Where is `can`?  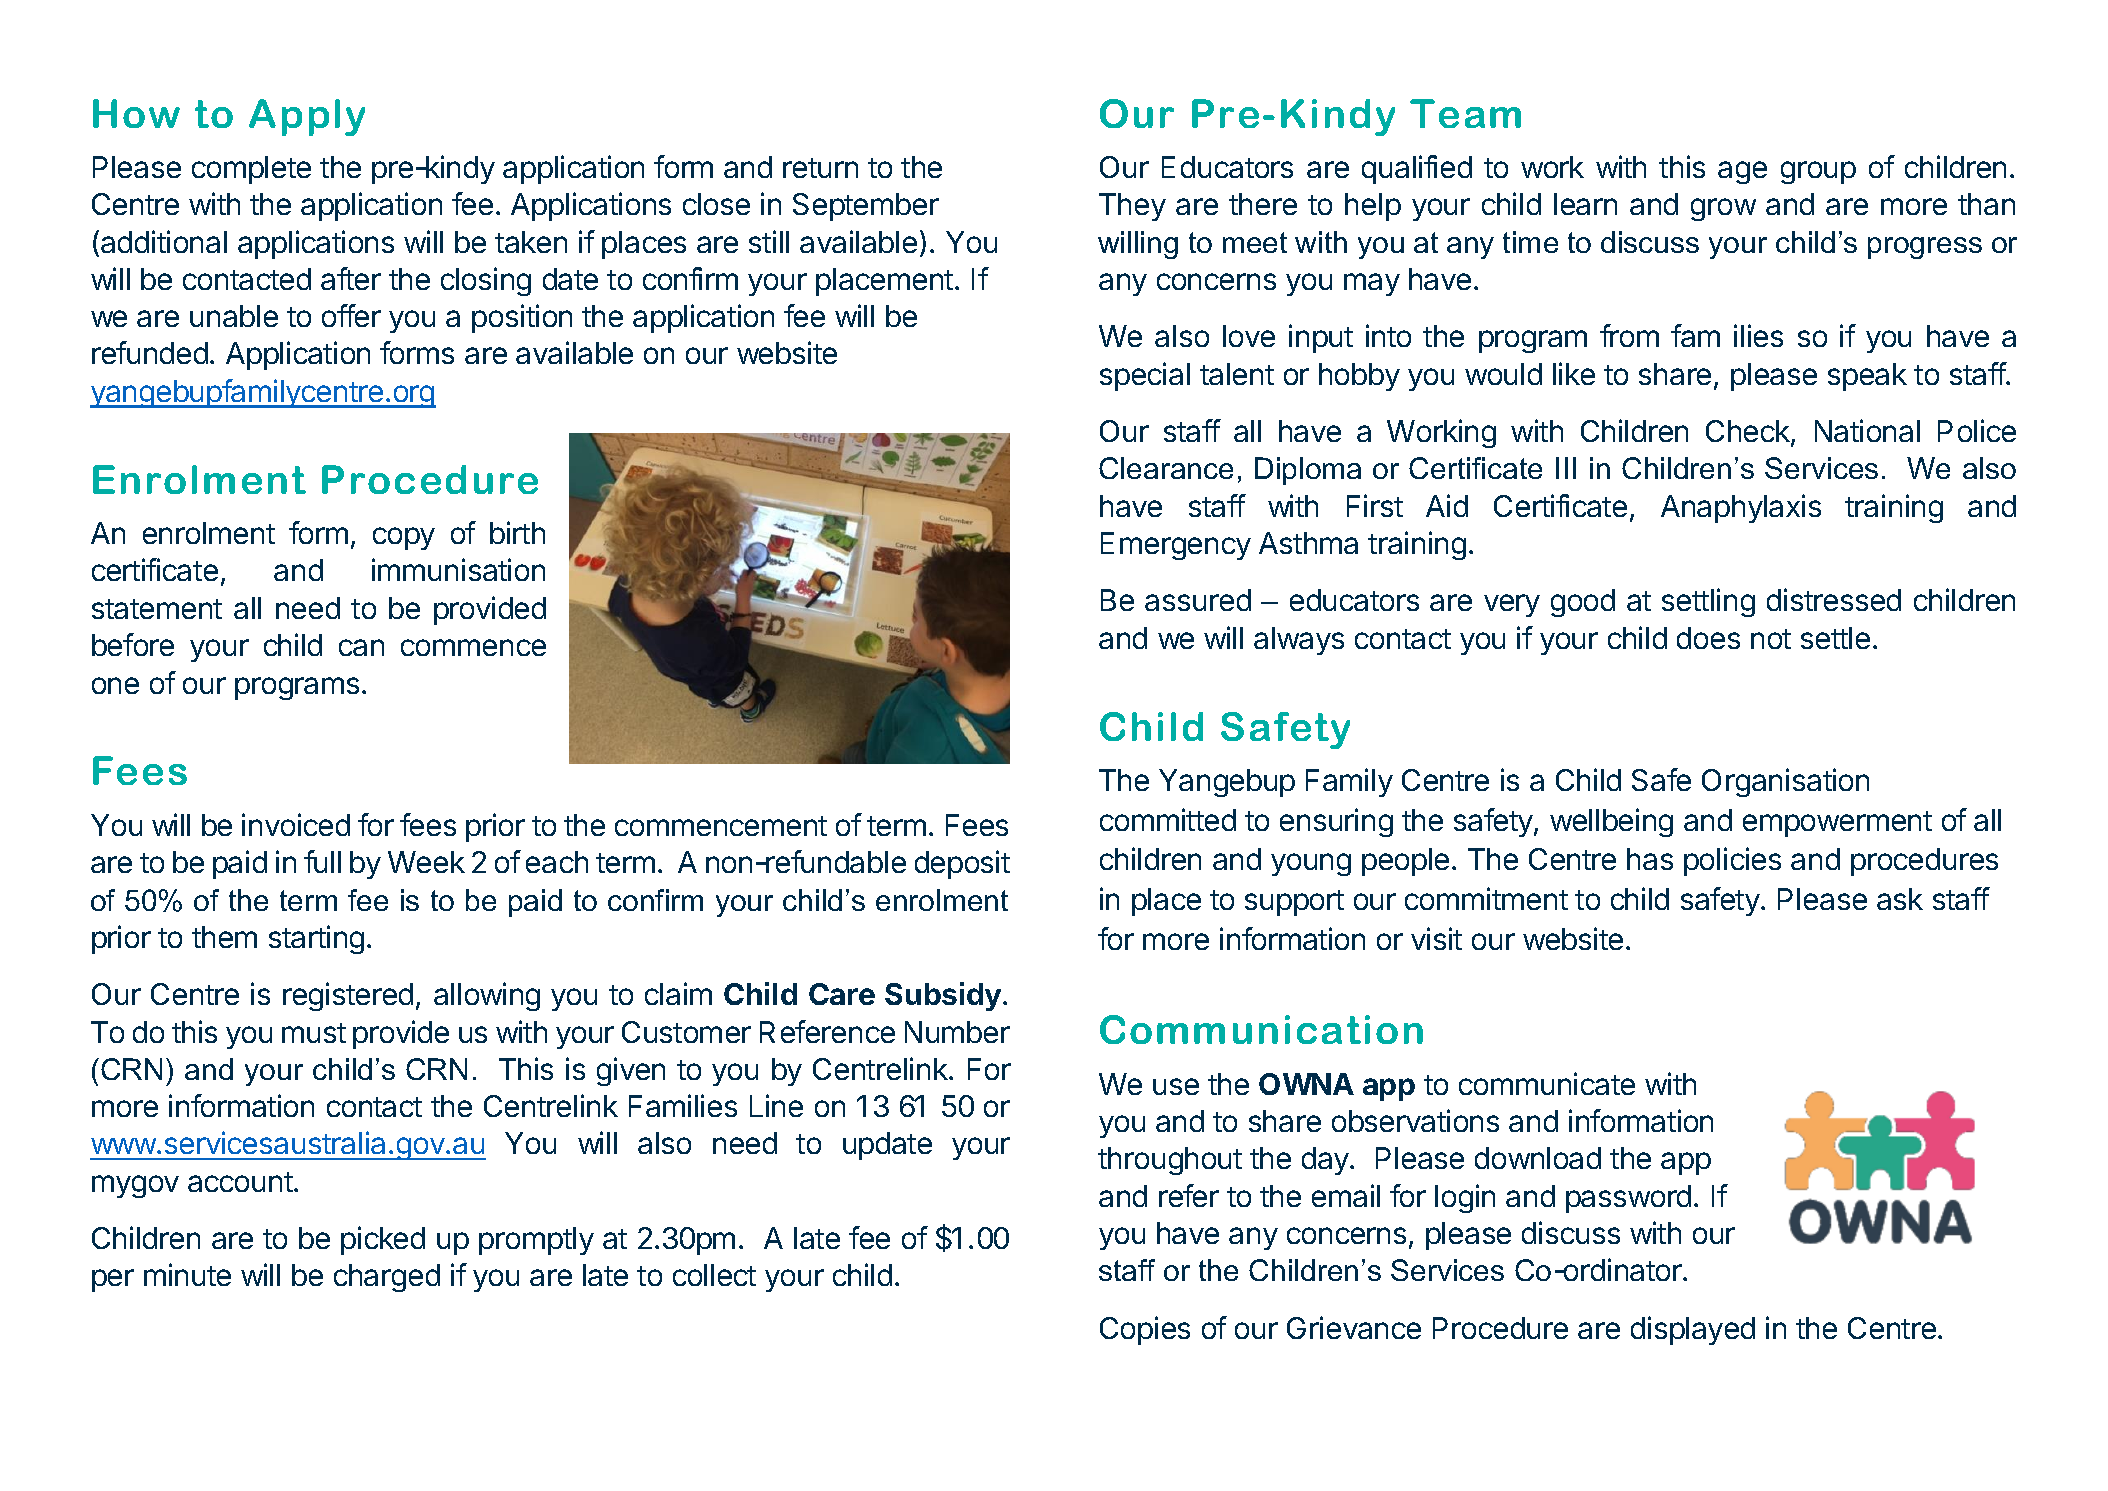
can is located at coordinates (361, 647).
